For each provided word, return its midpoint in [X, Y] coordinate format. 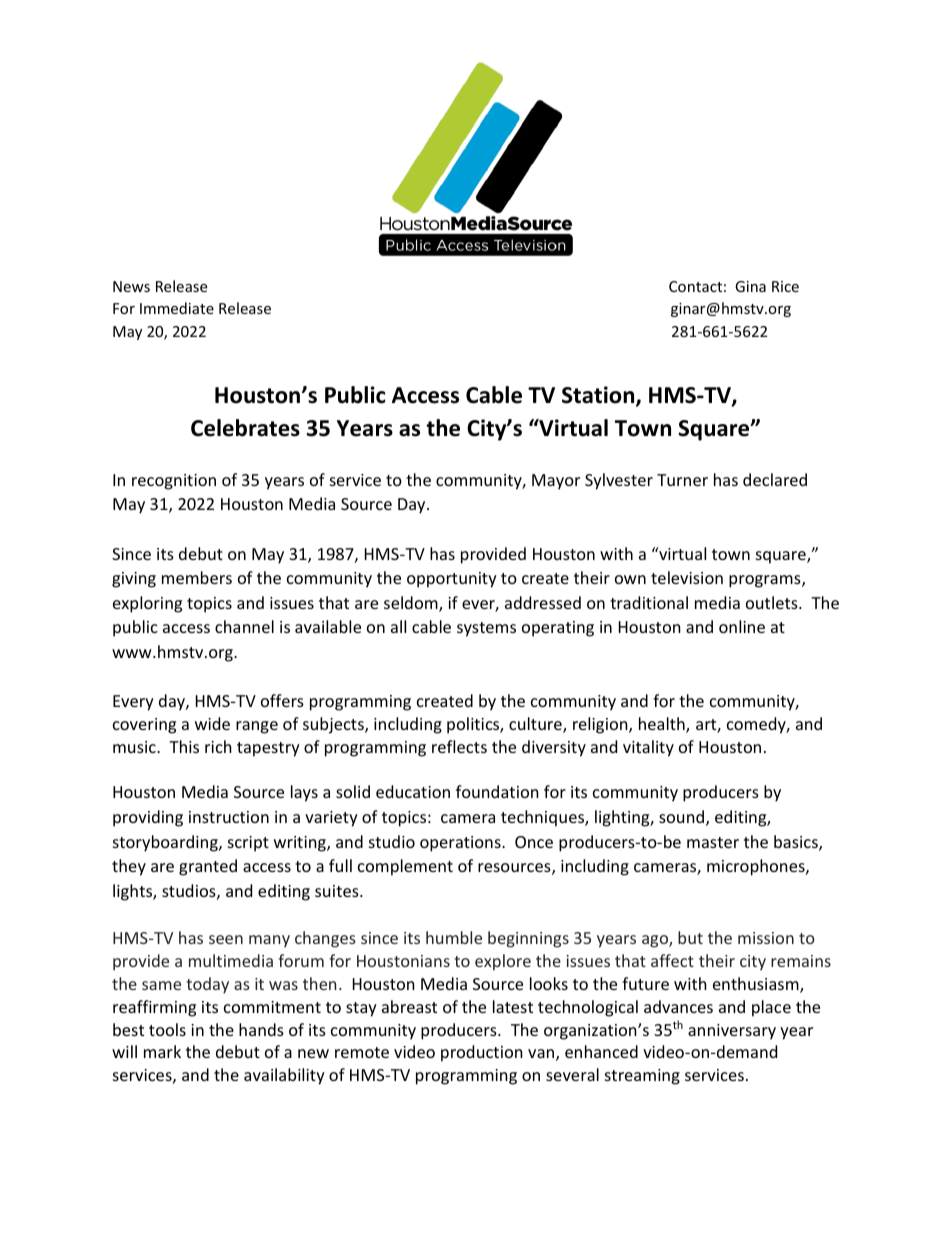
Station [599, 396]
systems [486, 629]
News [131, 286]
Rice [785, 286]
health [663, 725]
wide [212, 723]
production [482, 1053]
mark [162, 1051]
